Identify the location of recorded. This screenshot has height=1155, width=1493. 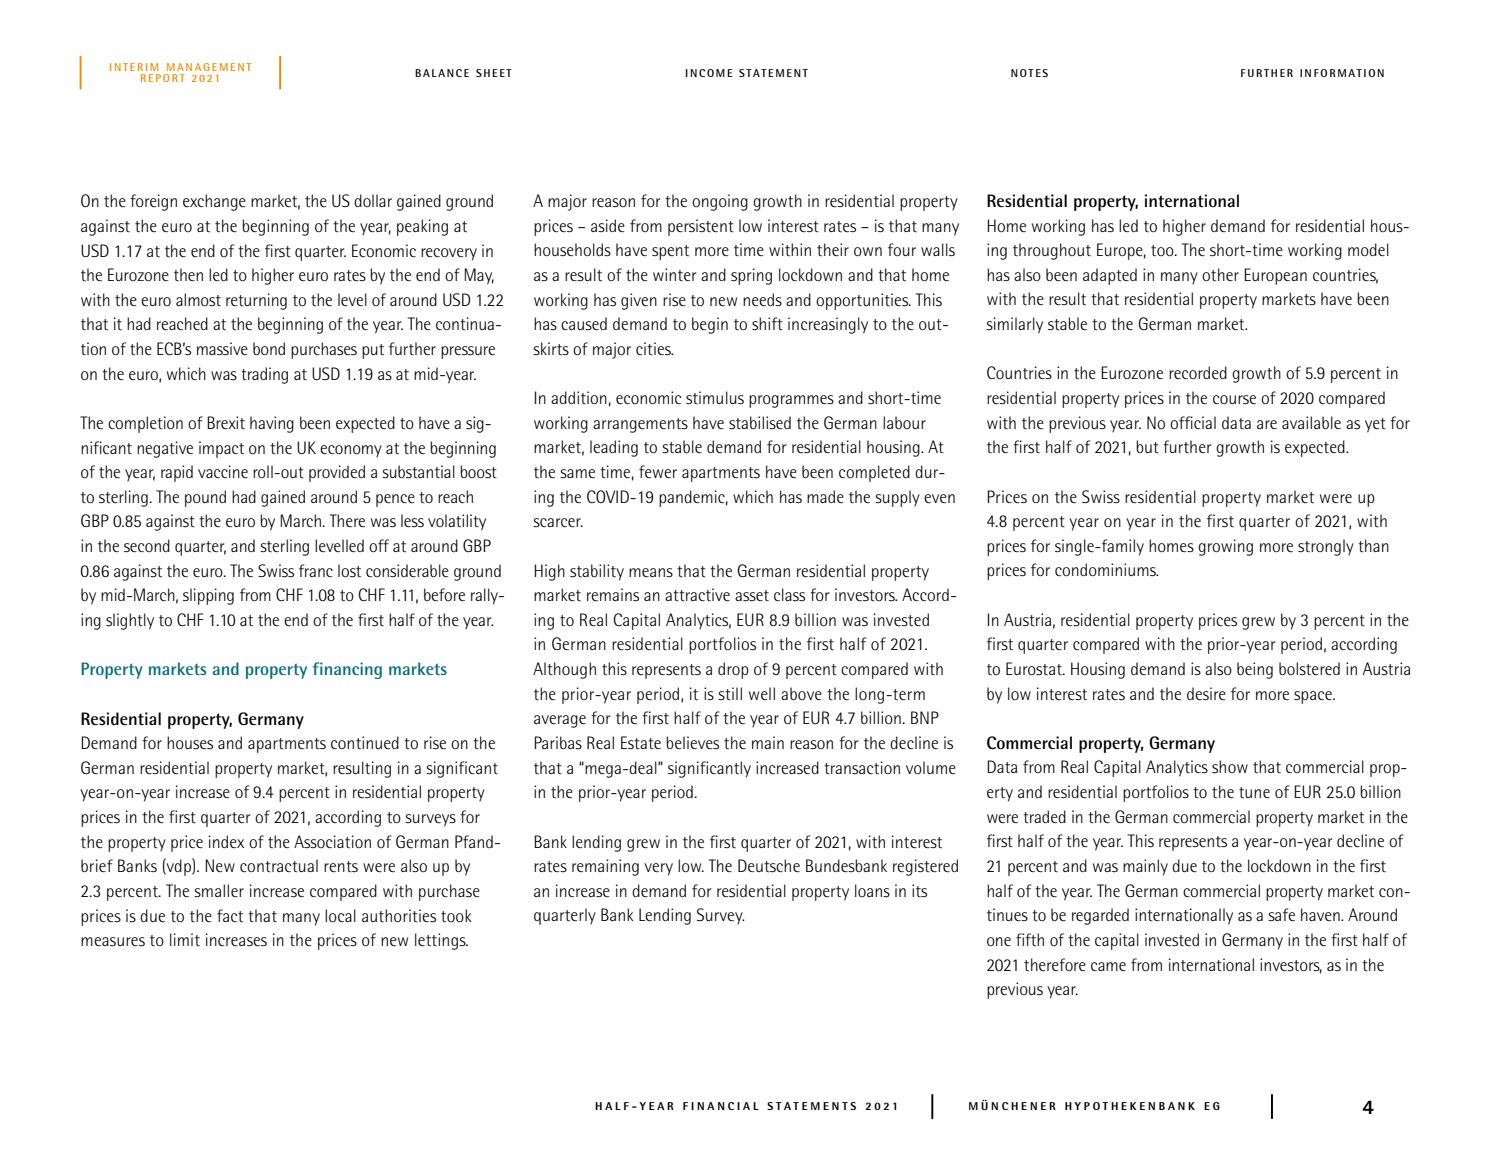
(1198, 373).
